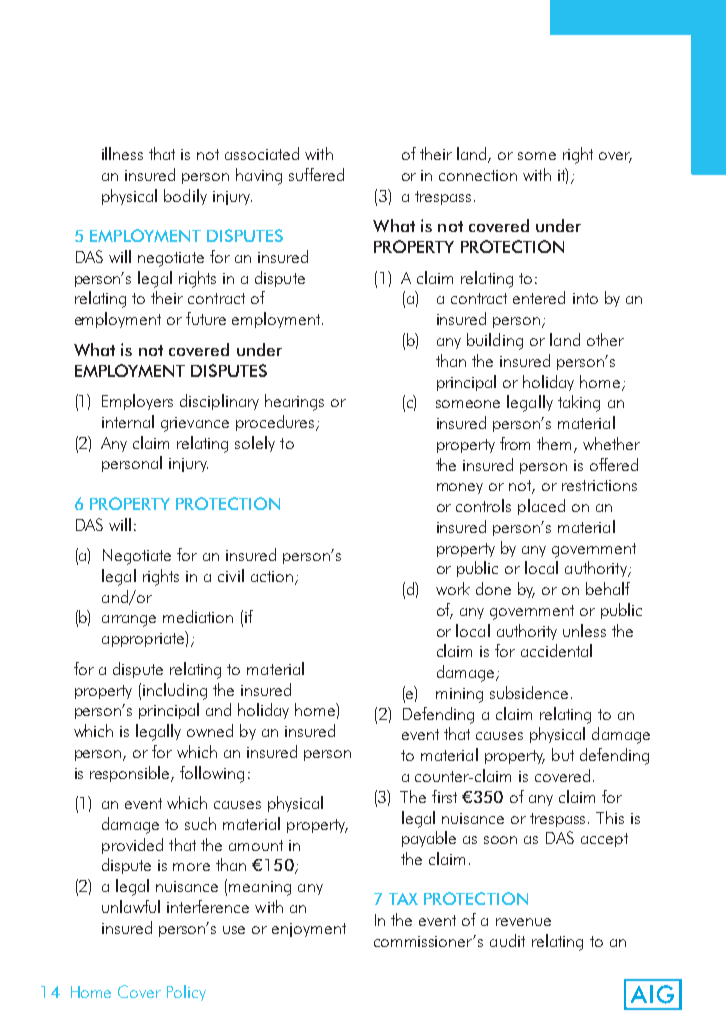  Describe the element at coordinates (294, 402) in the screenshot. I see `hearings` at that location.
